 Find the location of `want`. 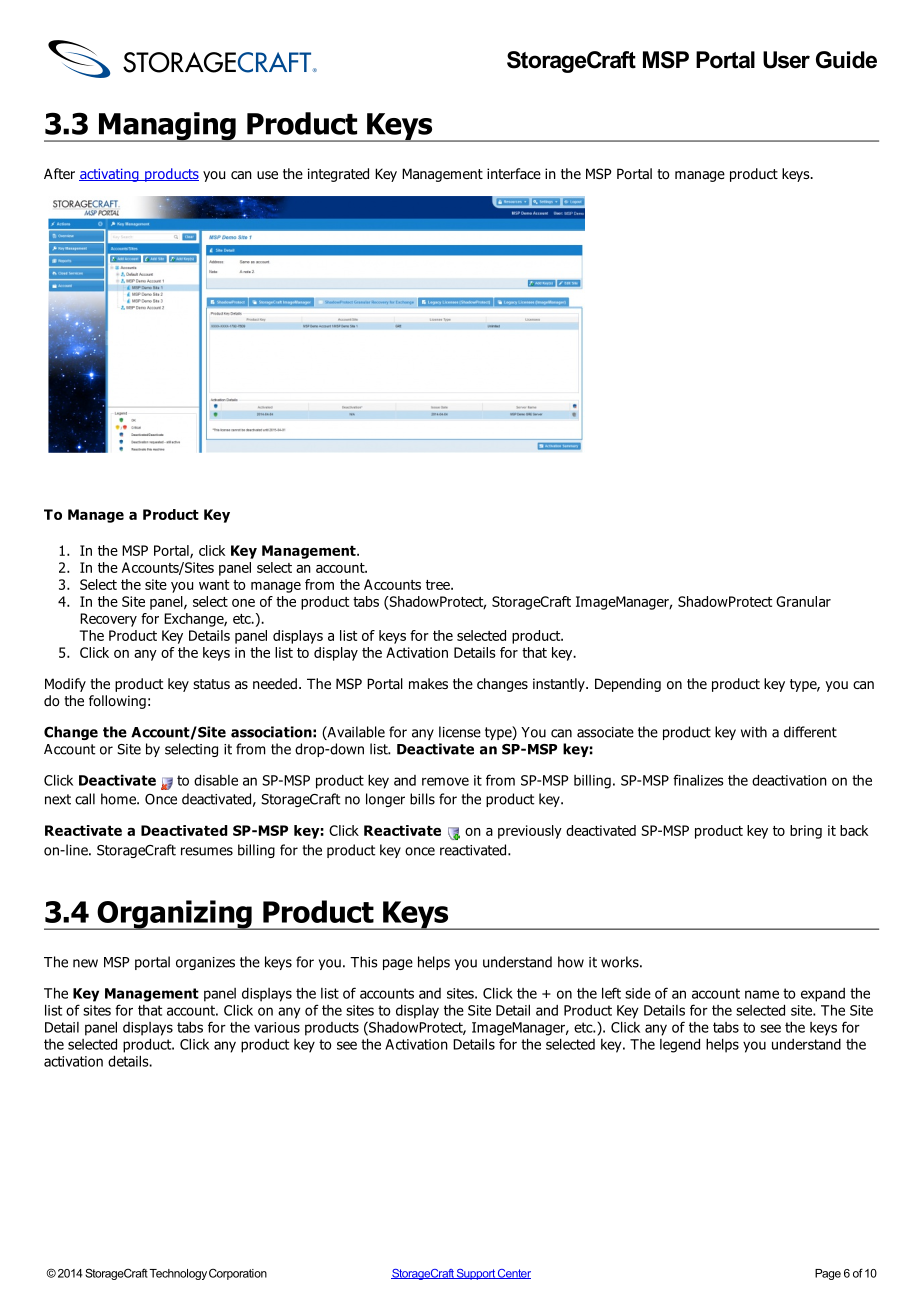

want is located at coordinates (214, 585).
